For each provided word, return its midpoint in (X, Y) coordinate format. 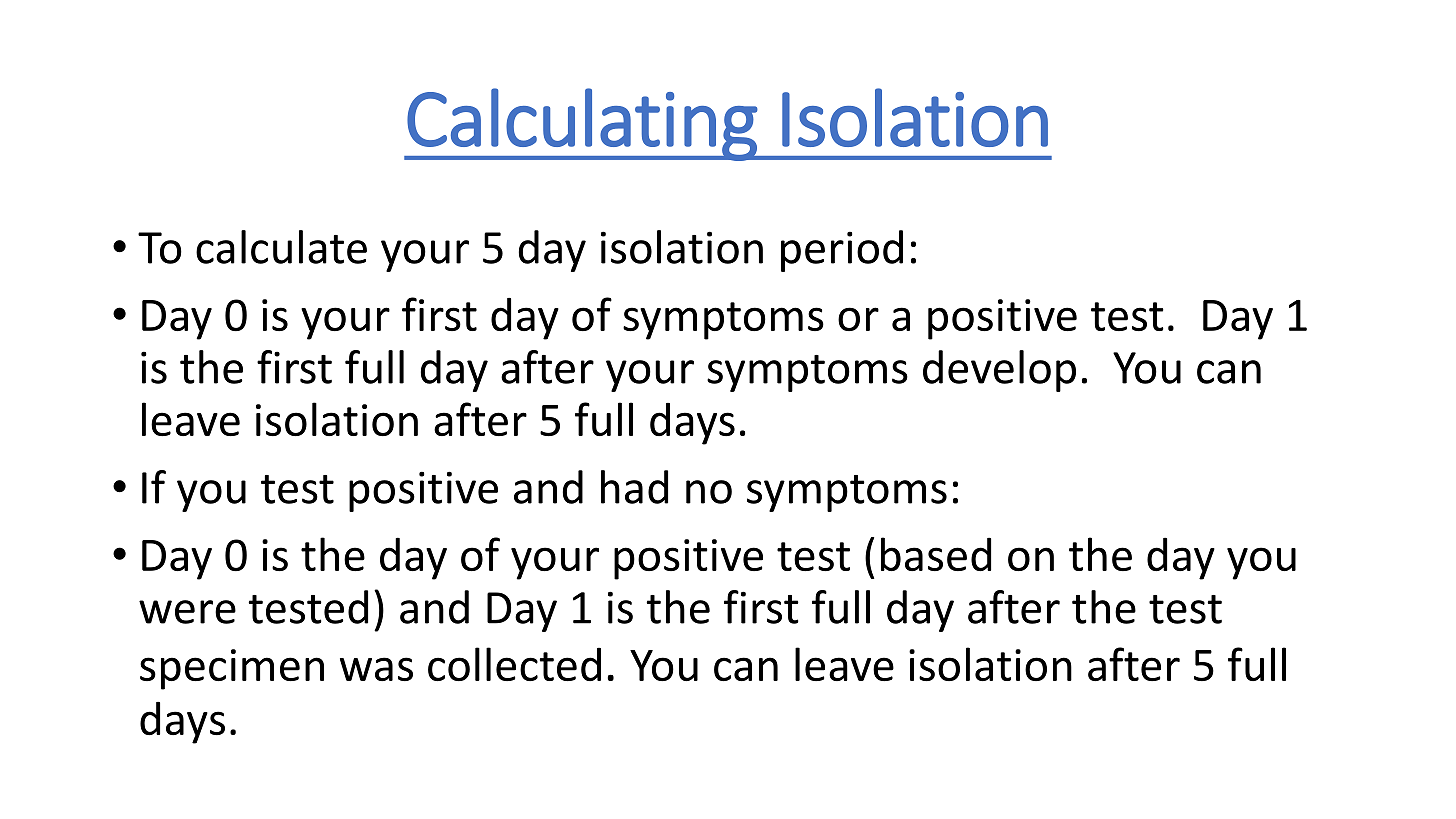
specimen (232, 669)
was (376, 669)
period (842, 251)
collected (514, 664)
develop (999, 371)
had (634, 487)
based (936, 554)
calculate (281, 247)
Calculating (582, 124)
